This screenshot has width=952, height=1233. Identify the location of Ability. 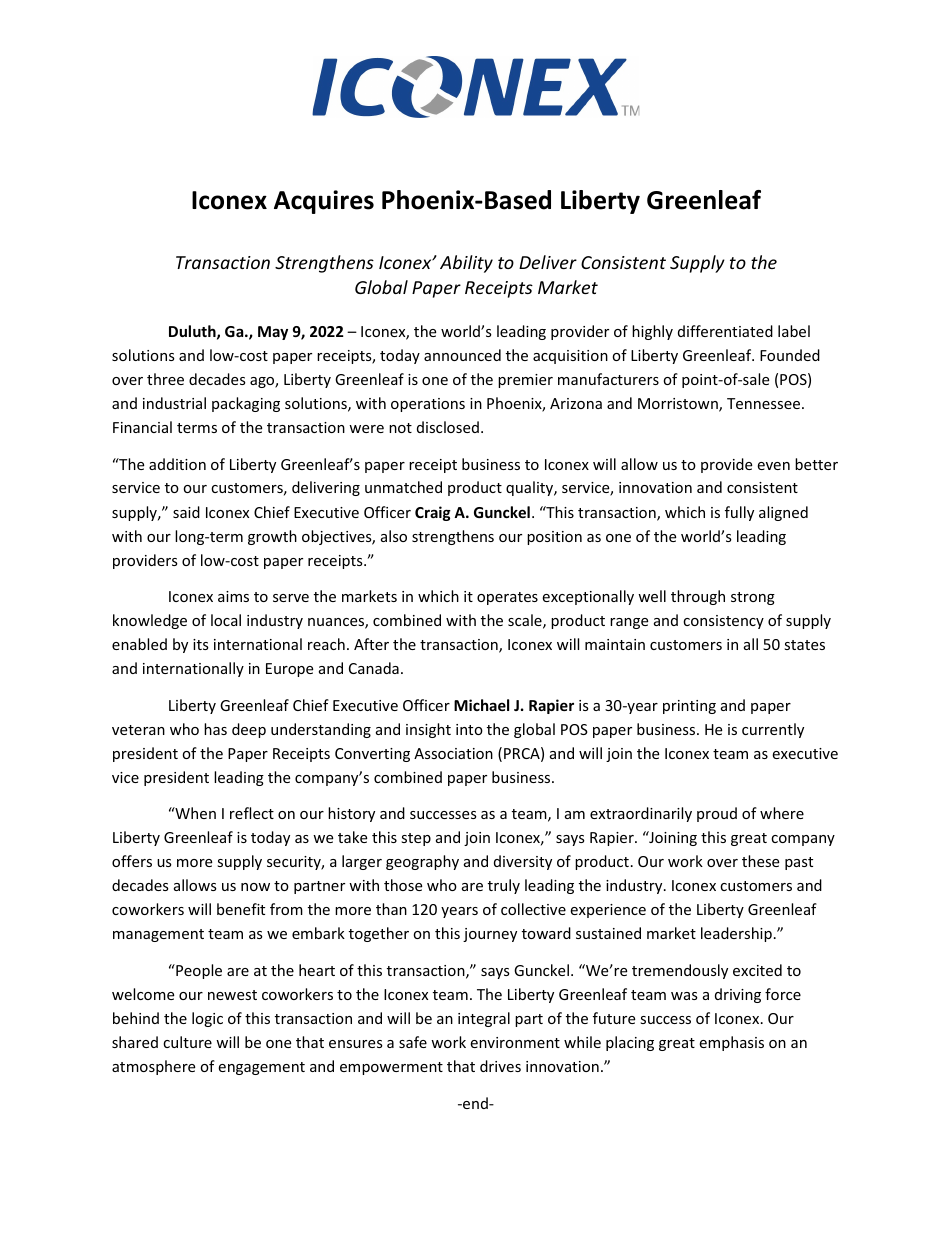
(466, 264).
